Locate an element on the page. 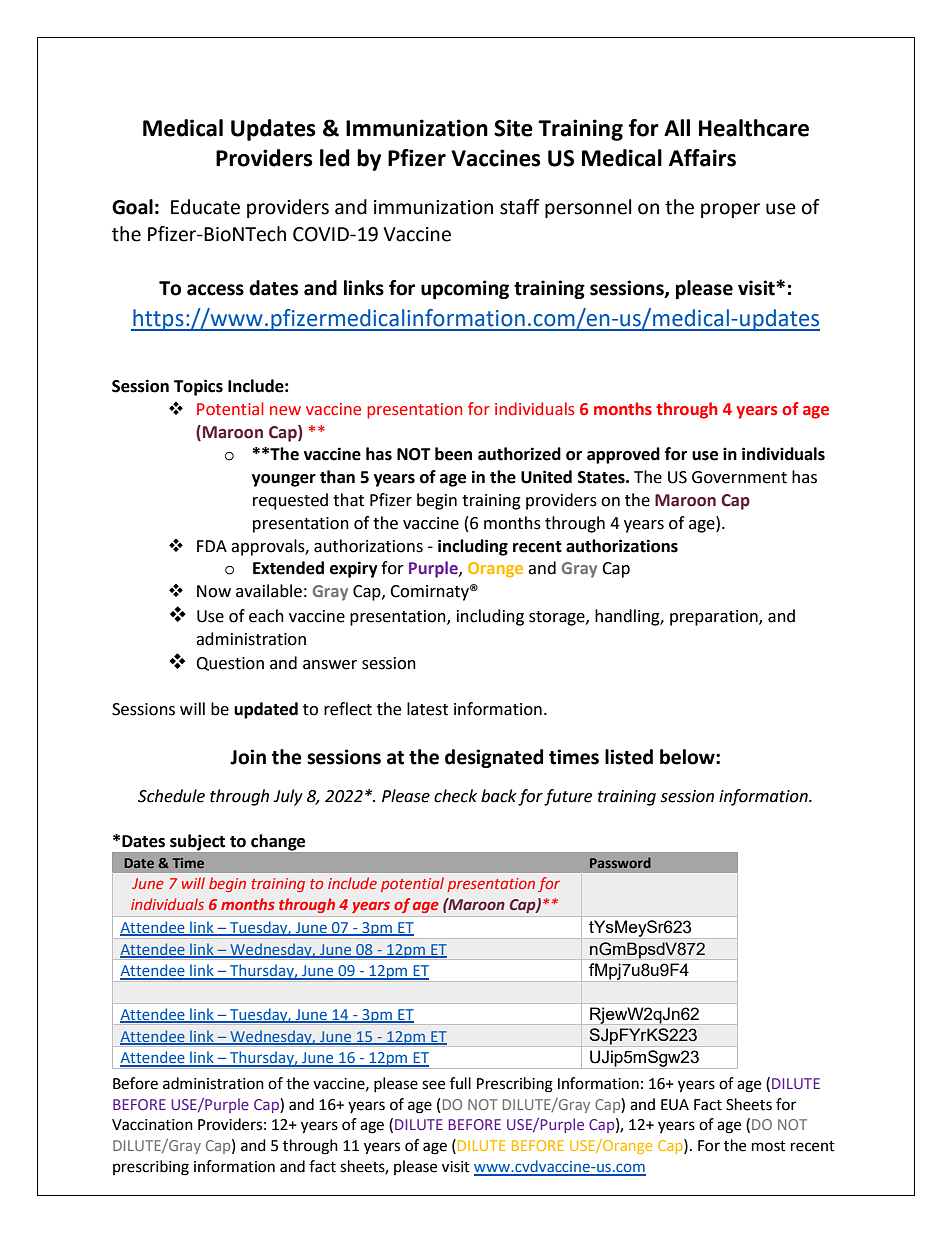 The image size is (952, 1233). Site is located at coordinates (513, 128).
